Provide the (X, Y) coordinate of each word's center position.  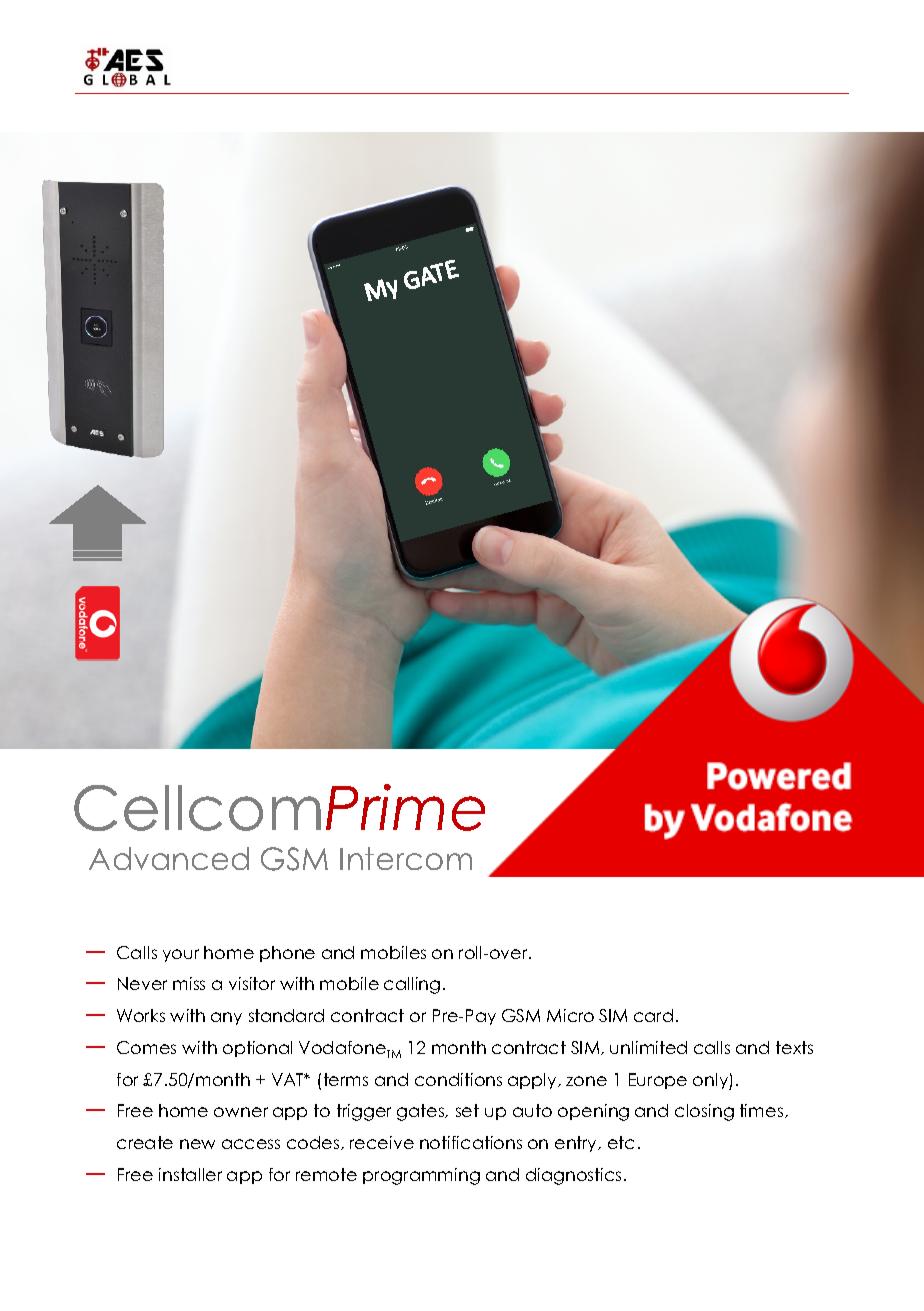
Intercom (406, 858)
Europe (658, 1081)
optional (257, 1049)
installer (190, 1174)
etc (621, 1142)
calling (412, 985)
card (653, 1015)
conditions (458, 1079)
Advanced (169, 858)
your (181, 955)
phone (287, 954)
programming (421, 1176)
